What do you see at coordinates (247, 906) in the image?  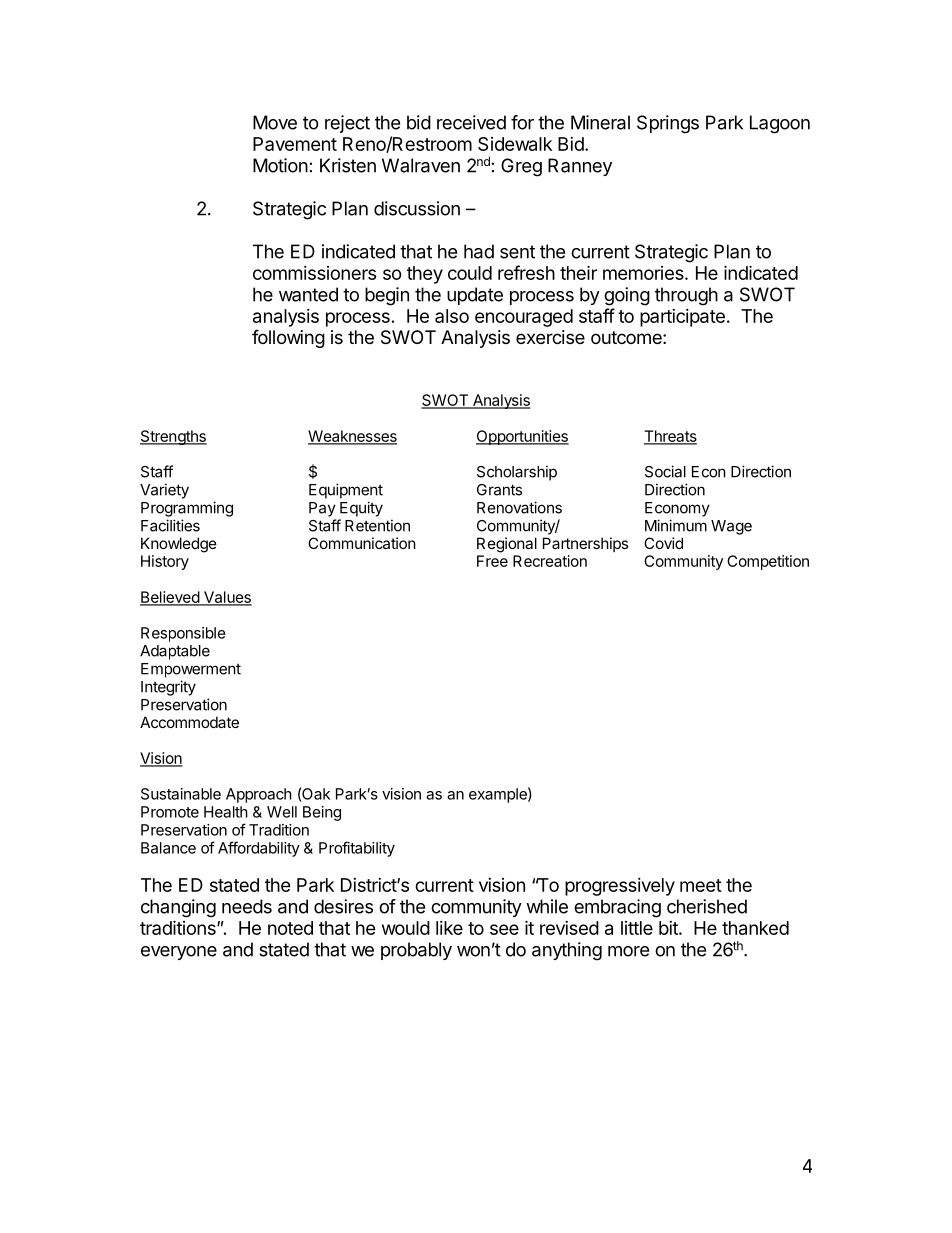 I see `needs` at bounding box center [247, 906].
